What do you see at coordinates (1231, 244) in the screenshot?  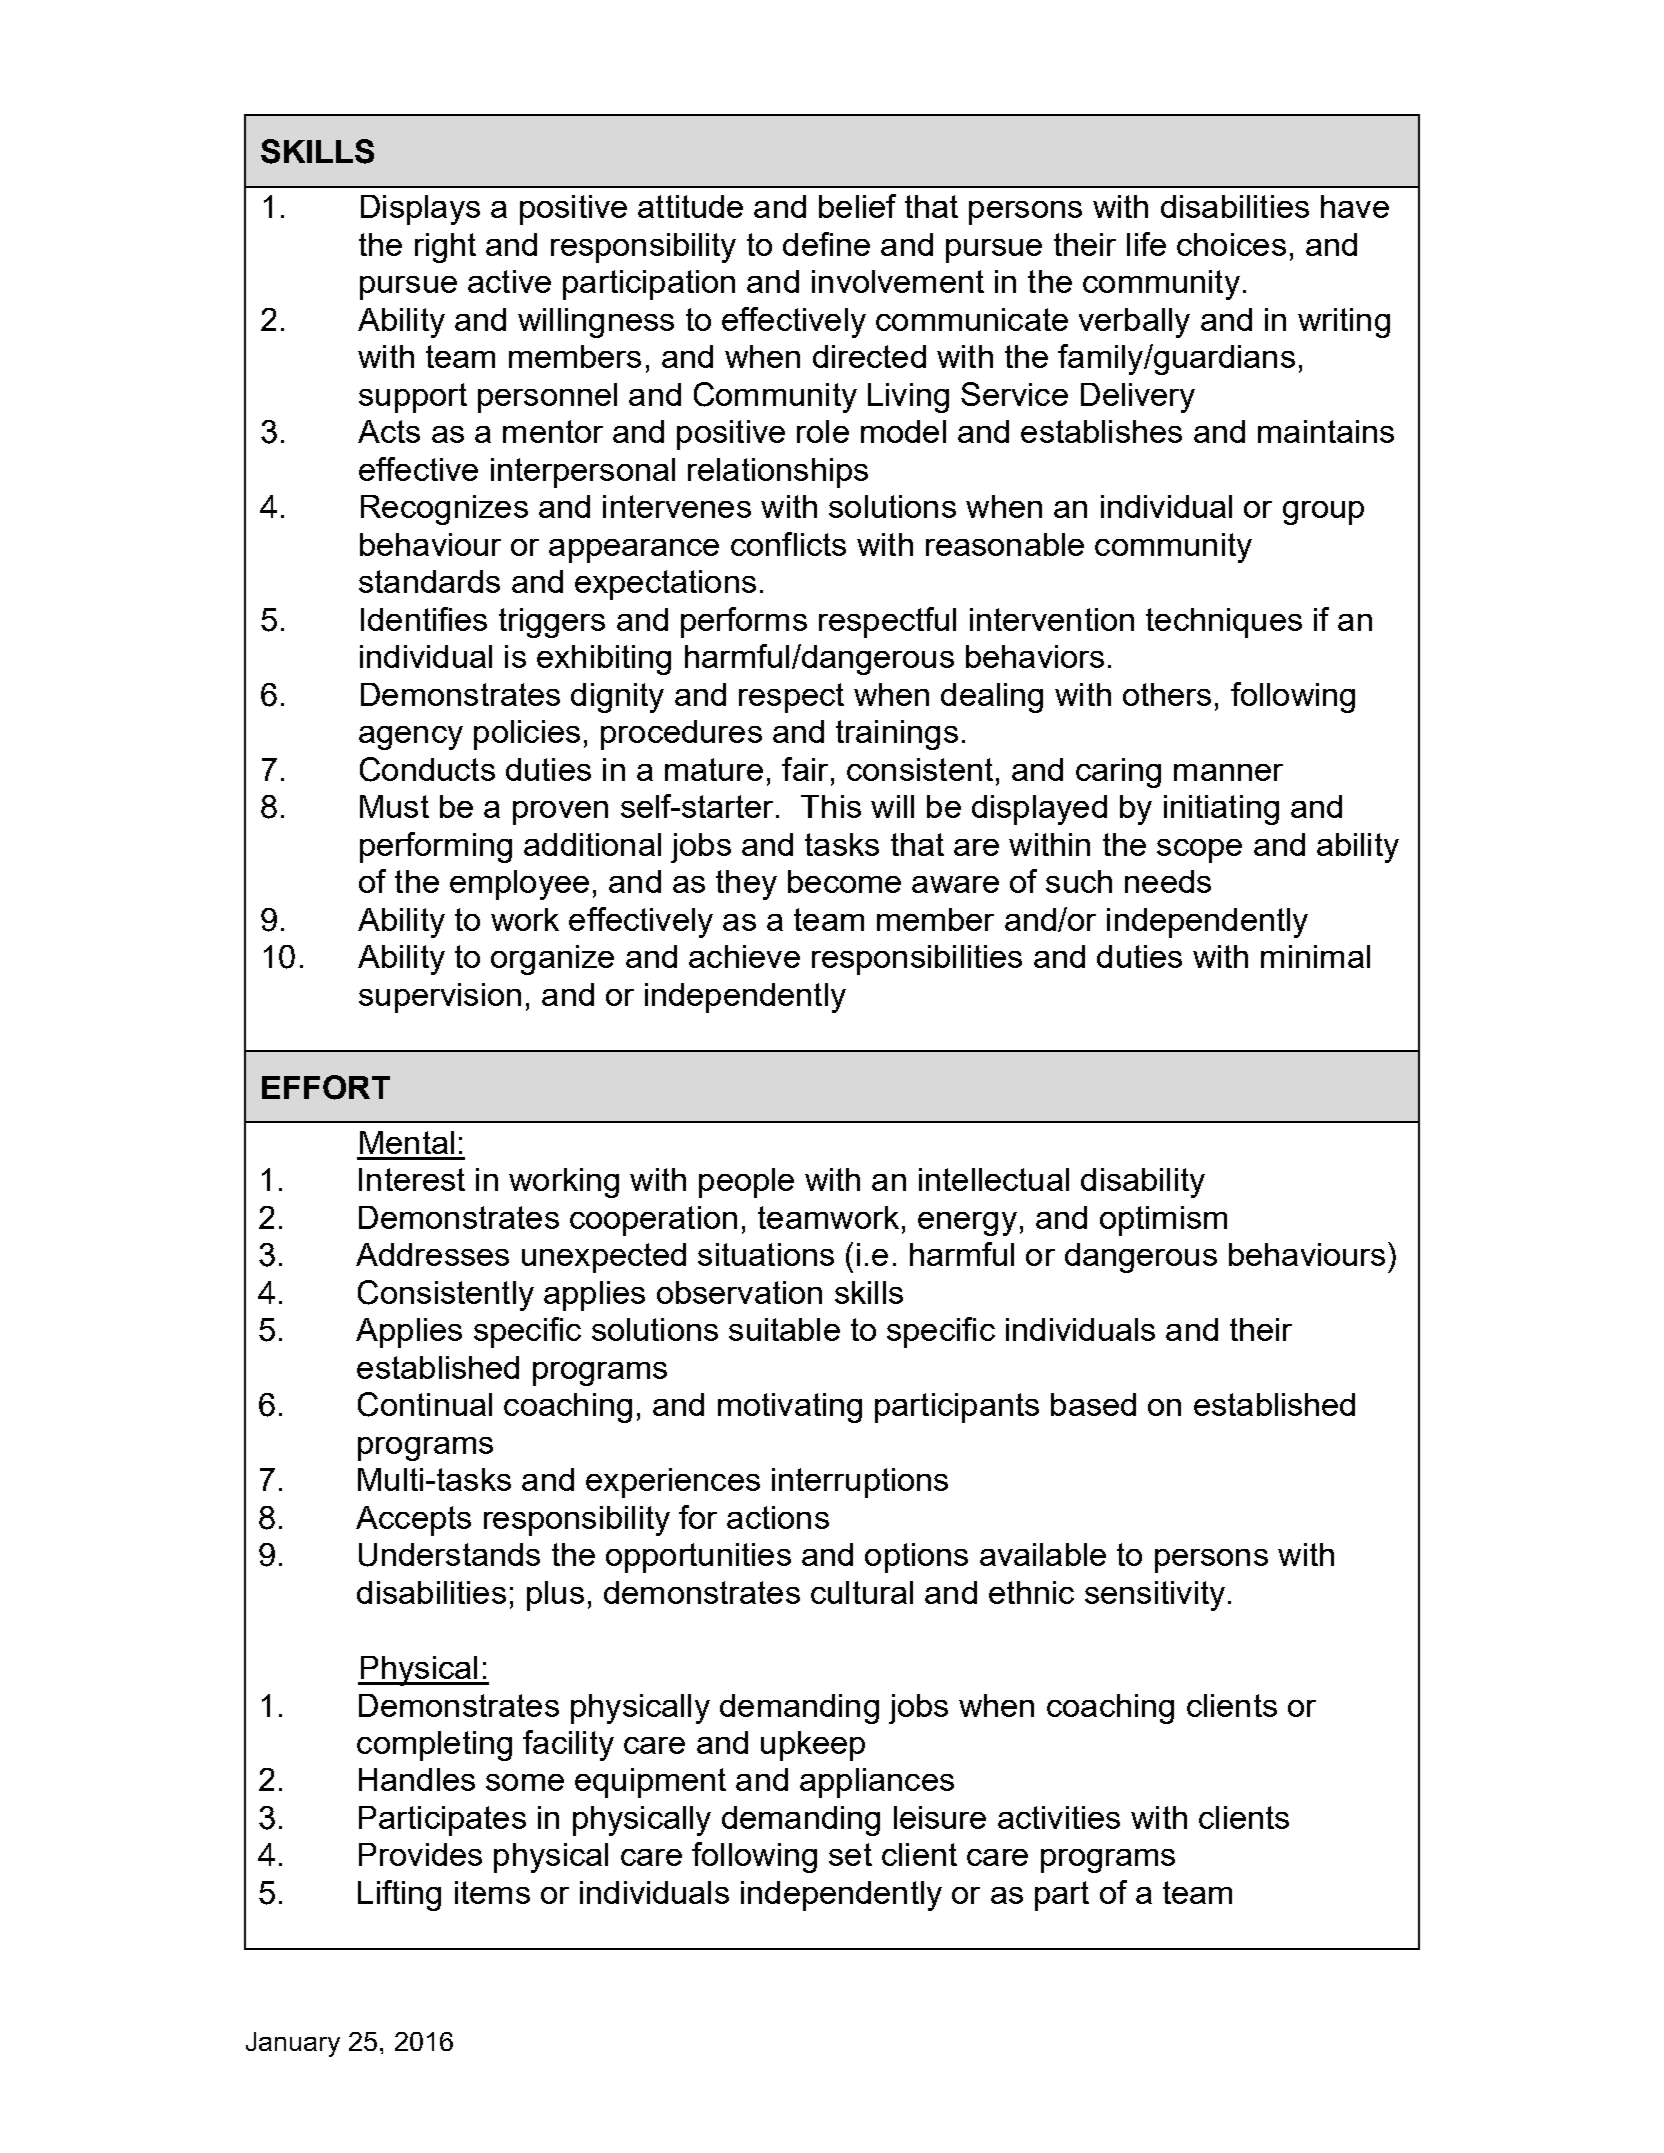 I see `choices` at bounding box center [1231, 244].
